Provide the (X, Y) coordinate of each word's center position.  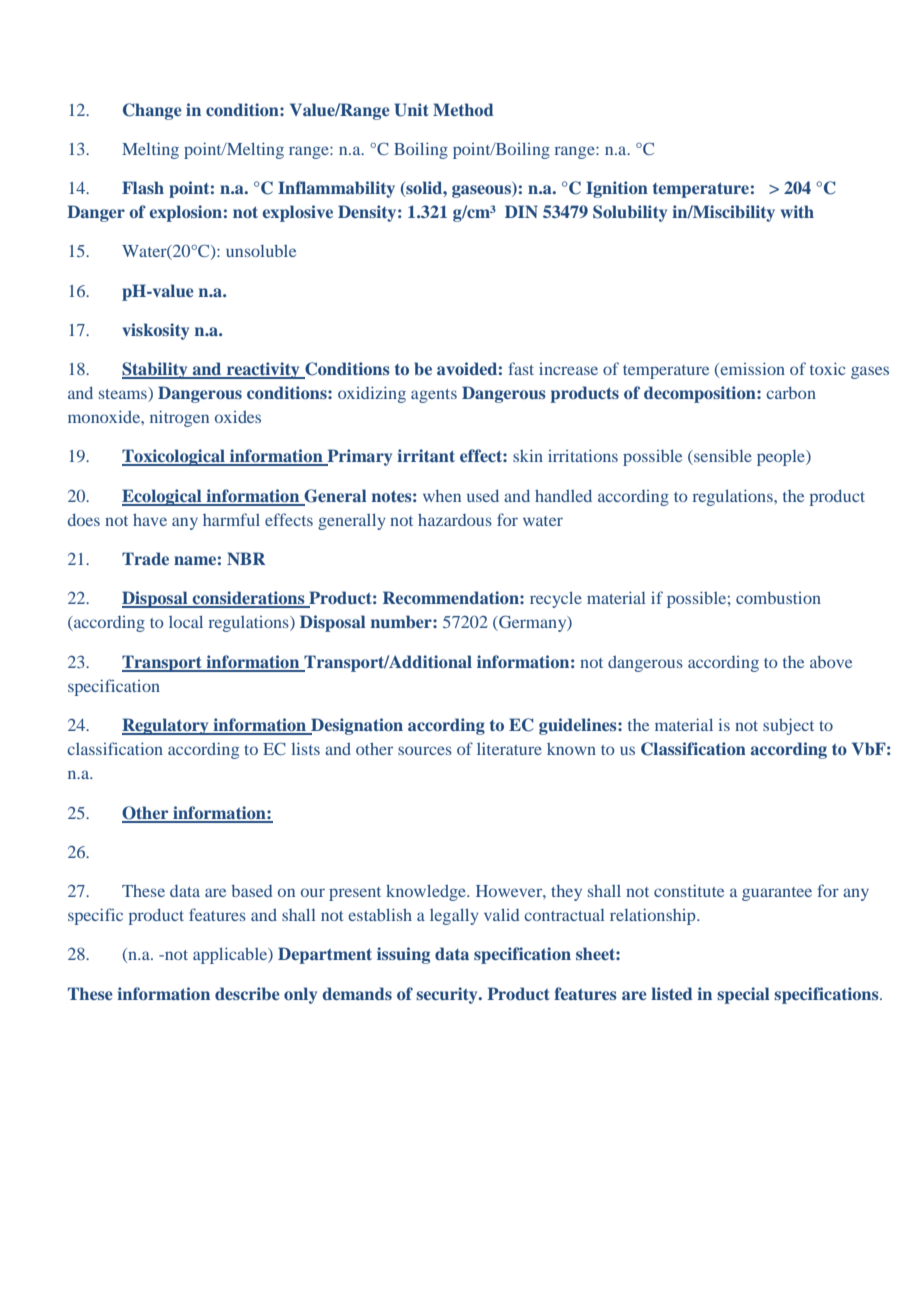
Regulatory (166, 726)
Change (152, 111)
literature (509, 748)
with (797, 211)
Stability (156, 370)
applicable (231, 955)
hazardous (455, 520)
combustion (778, 598)
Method (463, 109)
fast (521, 368)
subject (788, 726)
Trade (145, 558)
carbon (791, 393)
